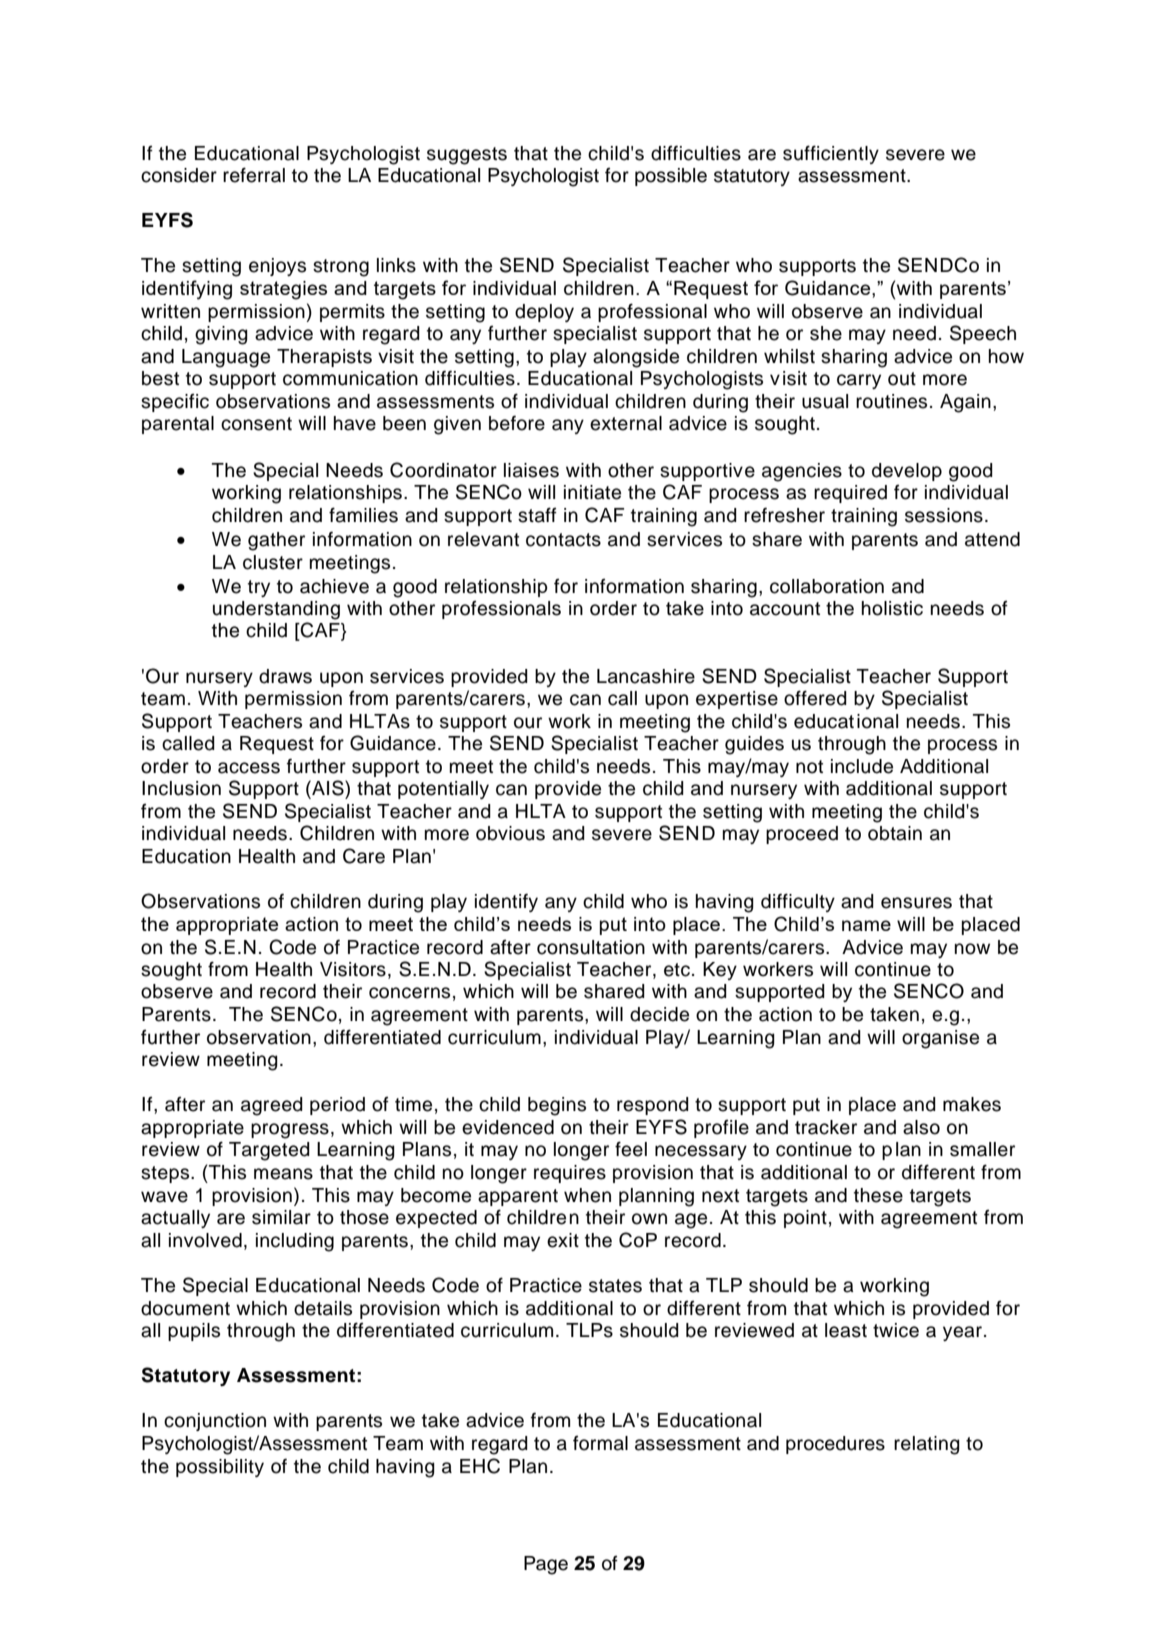 The height and width of the document is (1652, 1168). Describe the element at coordinates (249, 768) in the document. I see `access` at that location.
